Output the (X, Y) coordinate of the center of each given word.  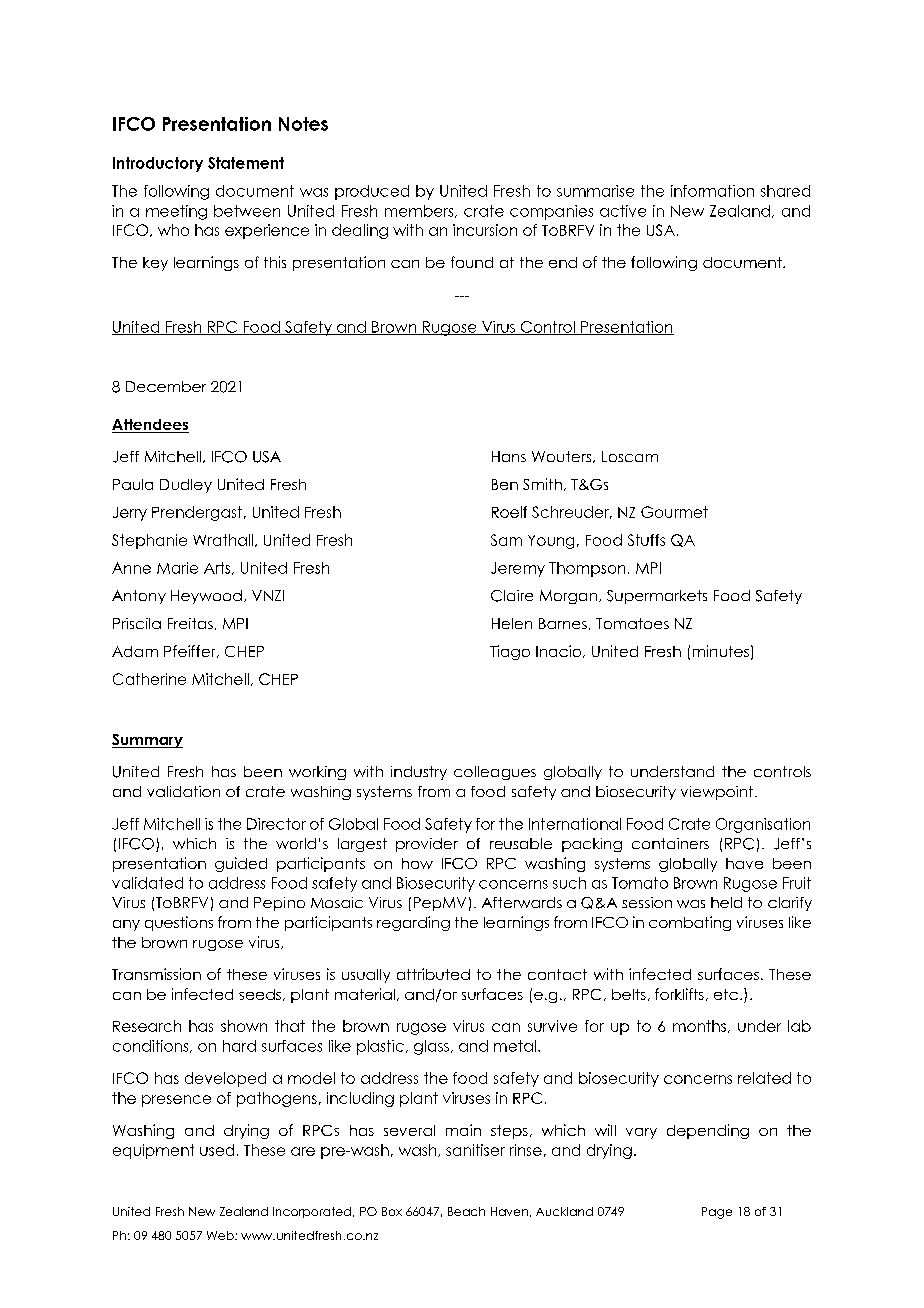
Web (221, 1235)
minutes (721, 651)
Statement (246, 163)
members (420, 211)
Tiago (510, 652)
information (712, 191)
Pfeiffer (191, 651)
